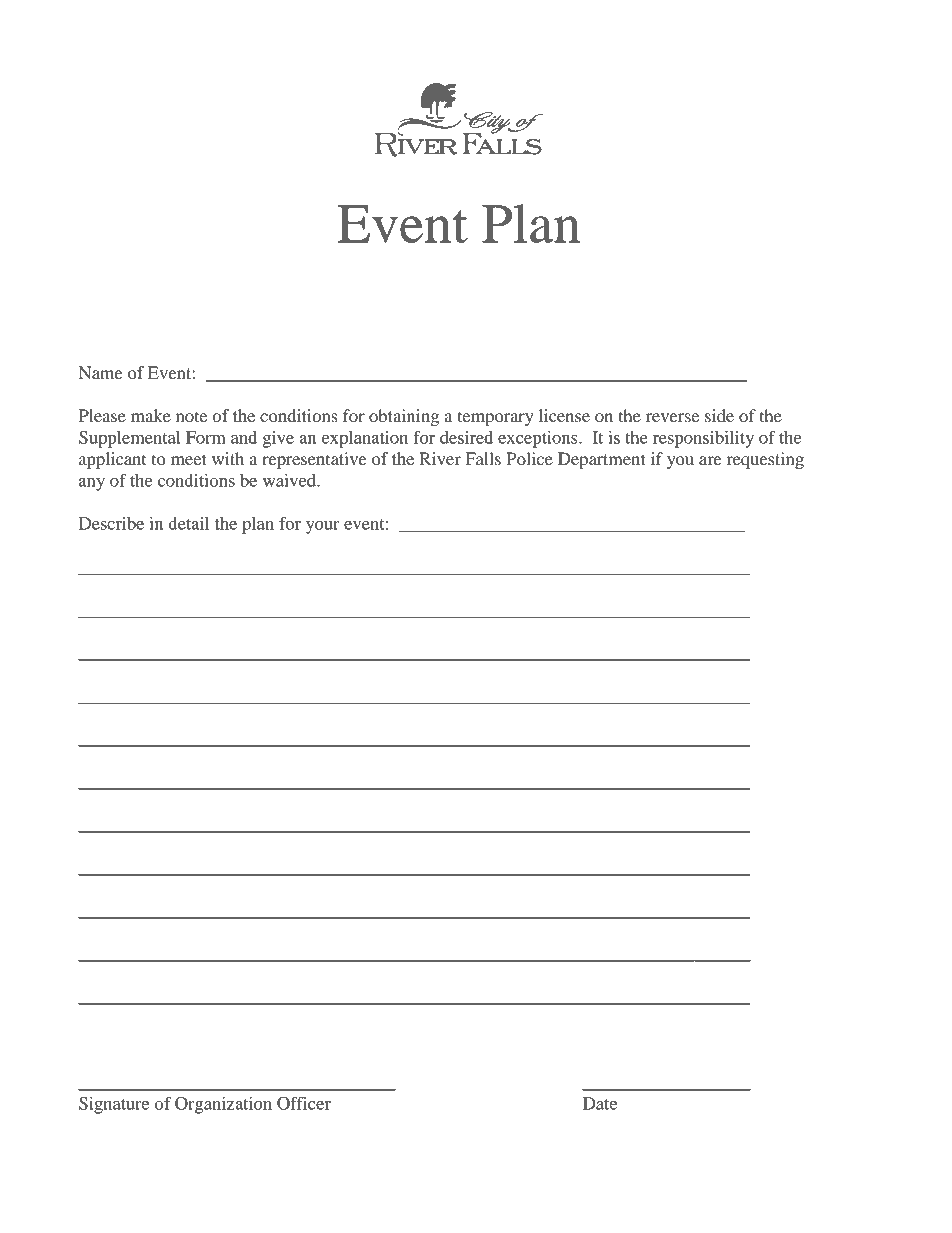 The image size is (952, 1233). Describe the element at coordinates (404, 417) in the page. I see `obtaining` at that location.
